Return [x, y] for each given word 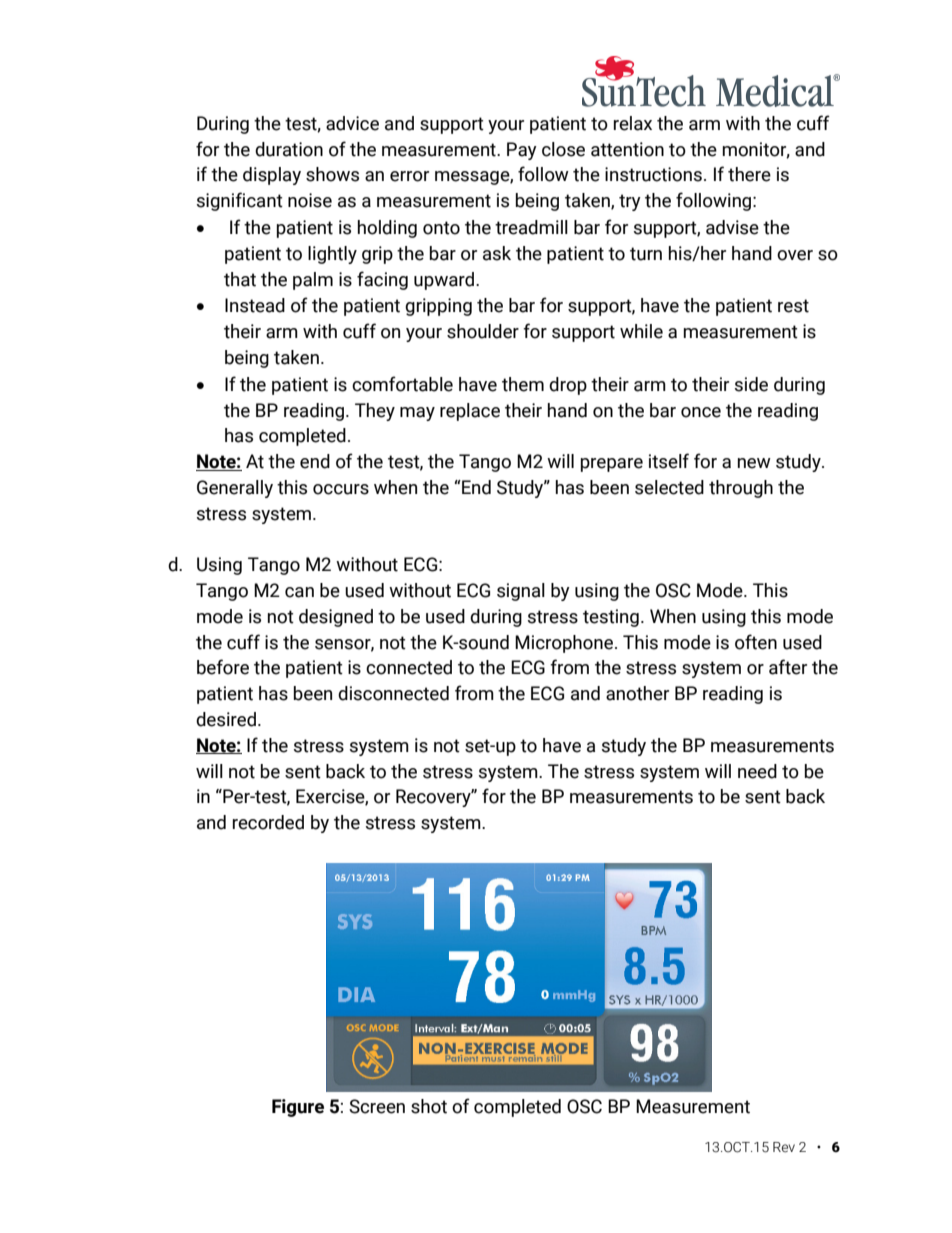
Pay [522, 151]
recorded [268, 822]
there [749, 174]
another [637, 693]
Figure [298, 1108]
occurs [341, 489]
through [741, 489]
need [757, 771]
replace [470, 412]
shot [429, 1106]
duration [289, 149]
